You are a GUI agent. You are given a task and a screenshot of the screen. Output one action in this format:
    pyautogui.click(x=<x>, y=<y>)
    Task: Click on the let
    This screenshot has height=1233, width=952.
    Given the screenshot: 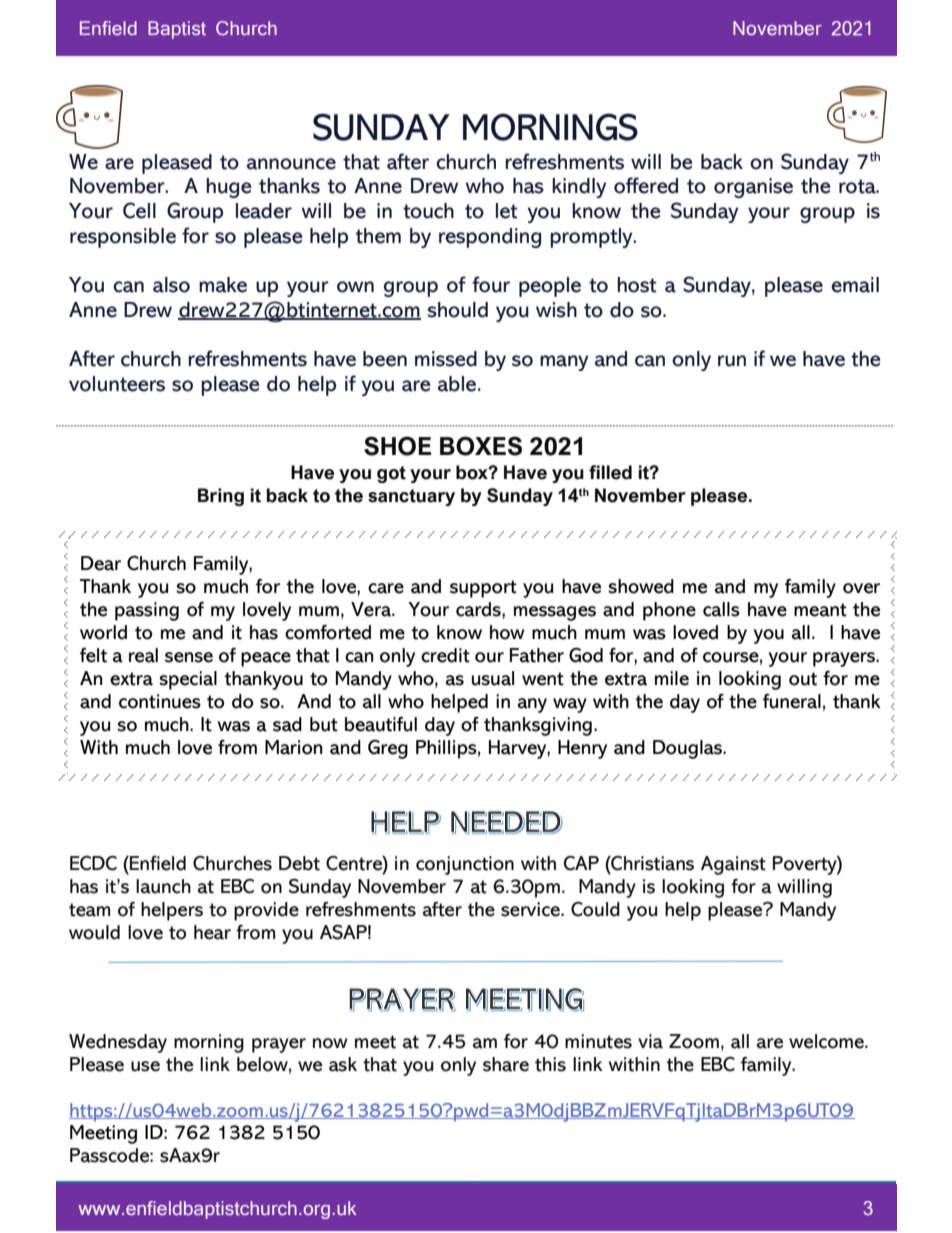 What is the action you would take?
    pyautogui.click(x=506, y=211)
